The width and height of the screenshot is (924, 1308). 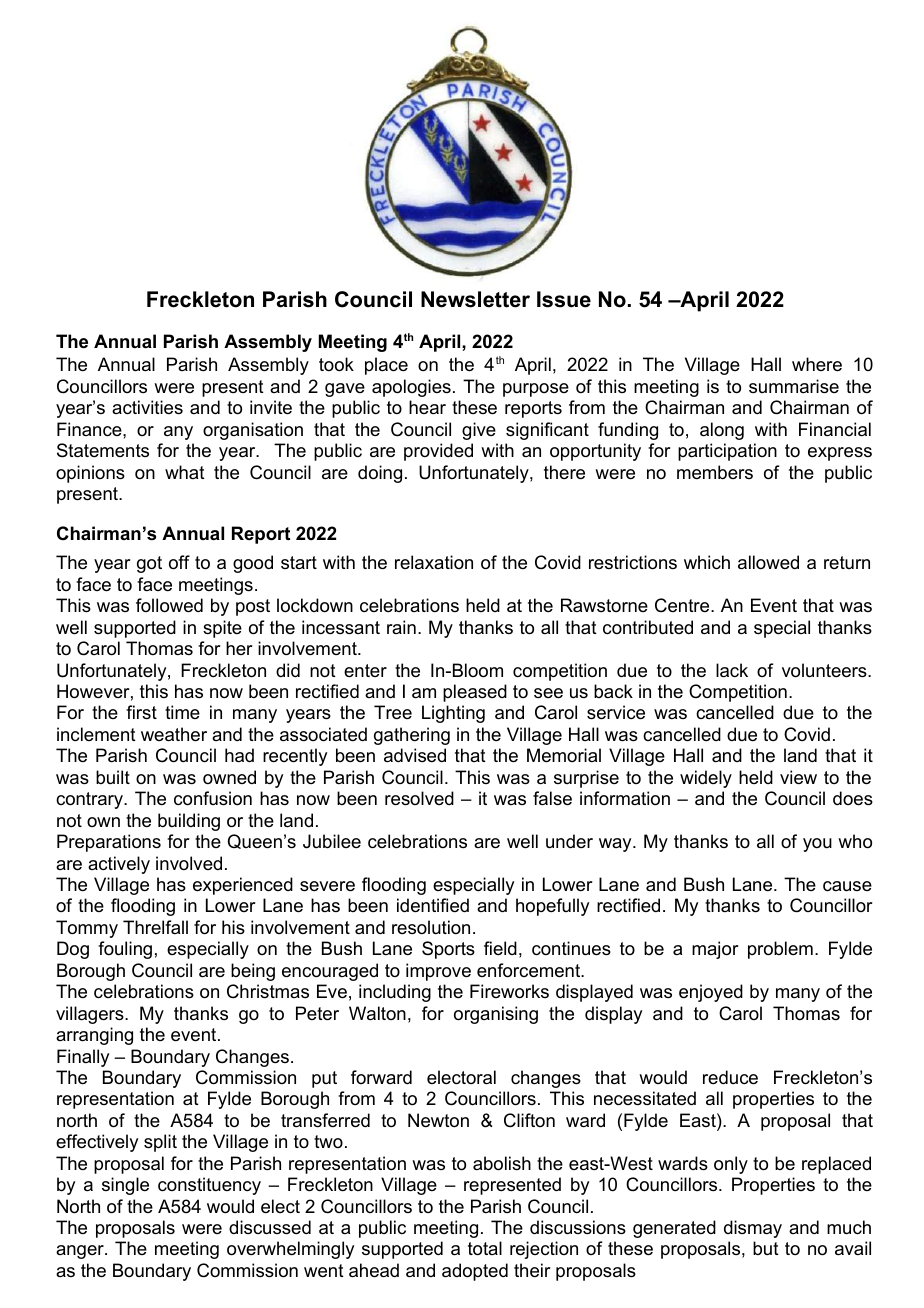 I want to click on Newsletter, so click(x=475, y=299).
